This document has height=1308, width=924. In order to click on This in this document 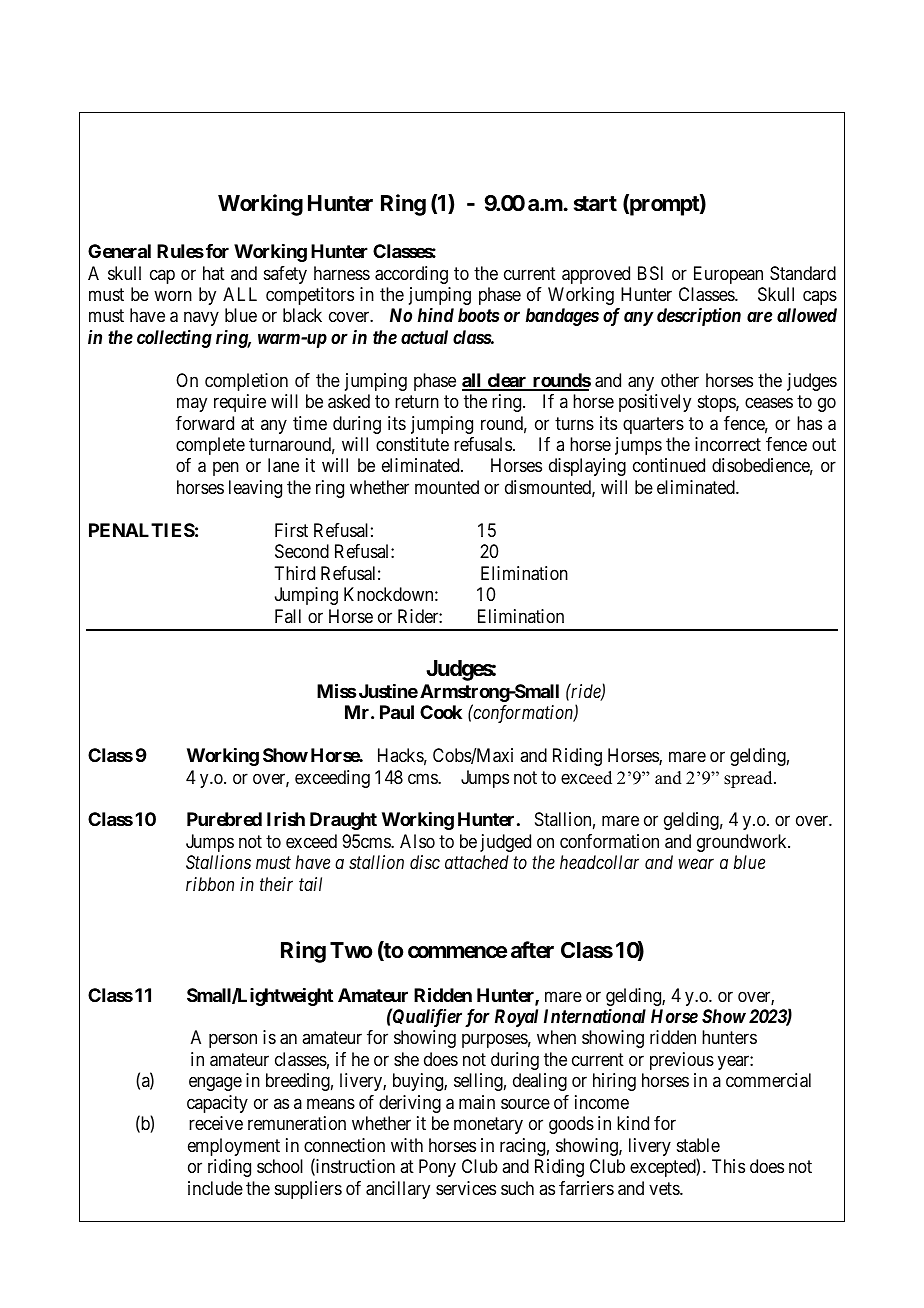, I will do `click(728, 1166)`.
